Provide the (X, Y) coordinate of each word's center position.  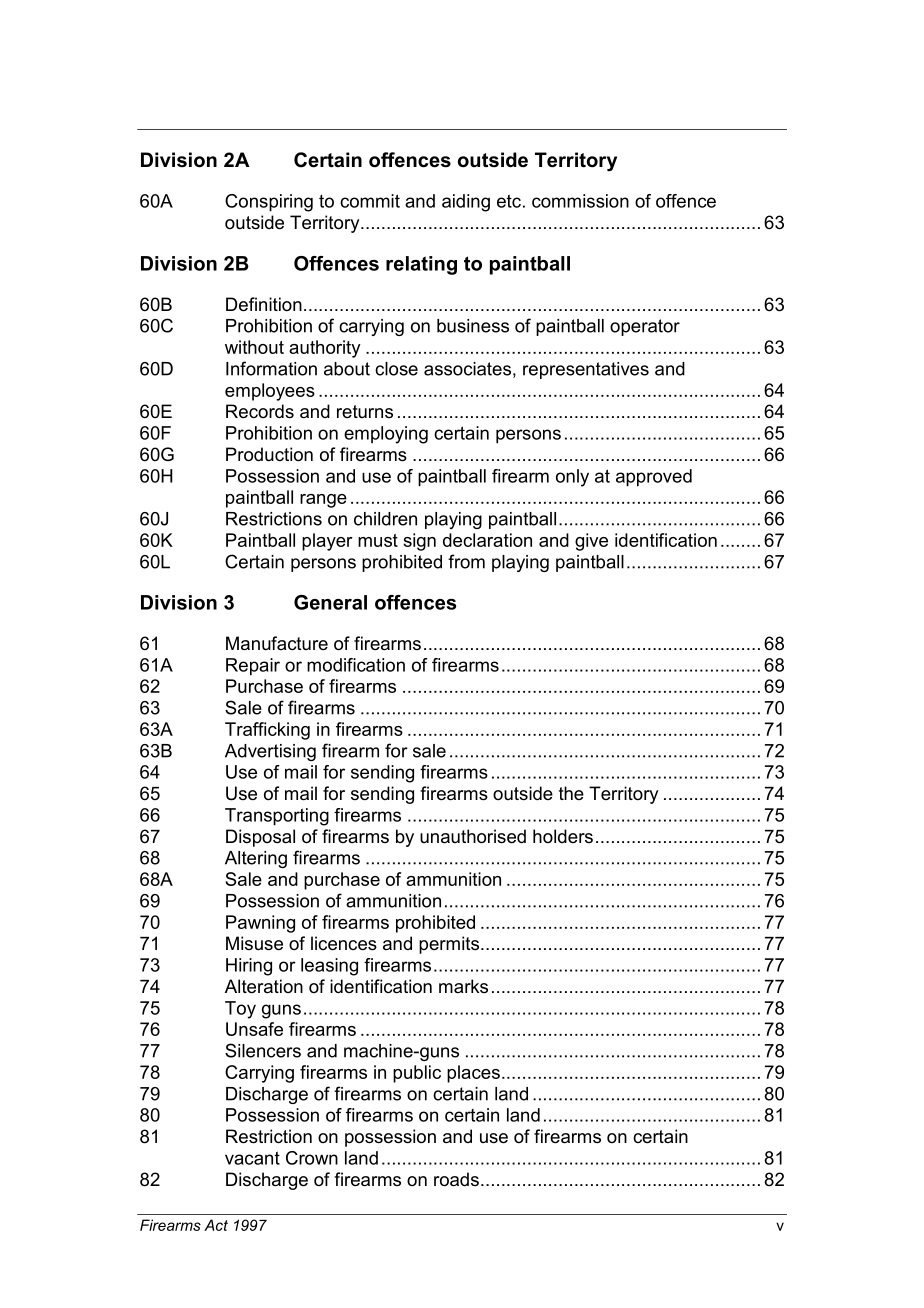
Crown (312, 1158)
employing (386, 435)
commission (580, 201)
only (572, 478)
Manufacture (277, 643)
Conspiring (269, 203)
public (417, 1074)
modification (356, 665)
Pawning (260, 924)
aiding (466, 203)
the (571, 793)
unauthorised (473, 836)
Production (269, 454)
